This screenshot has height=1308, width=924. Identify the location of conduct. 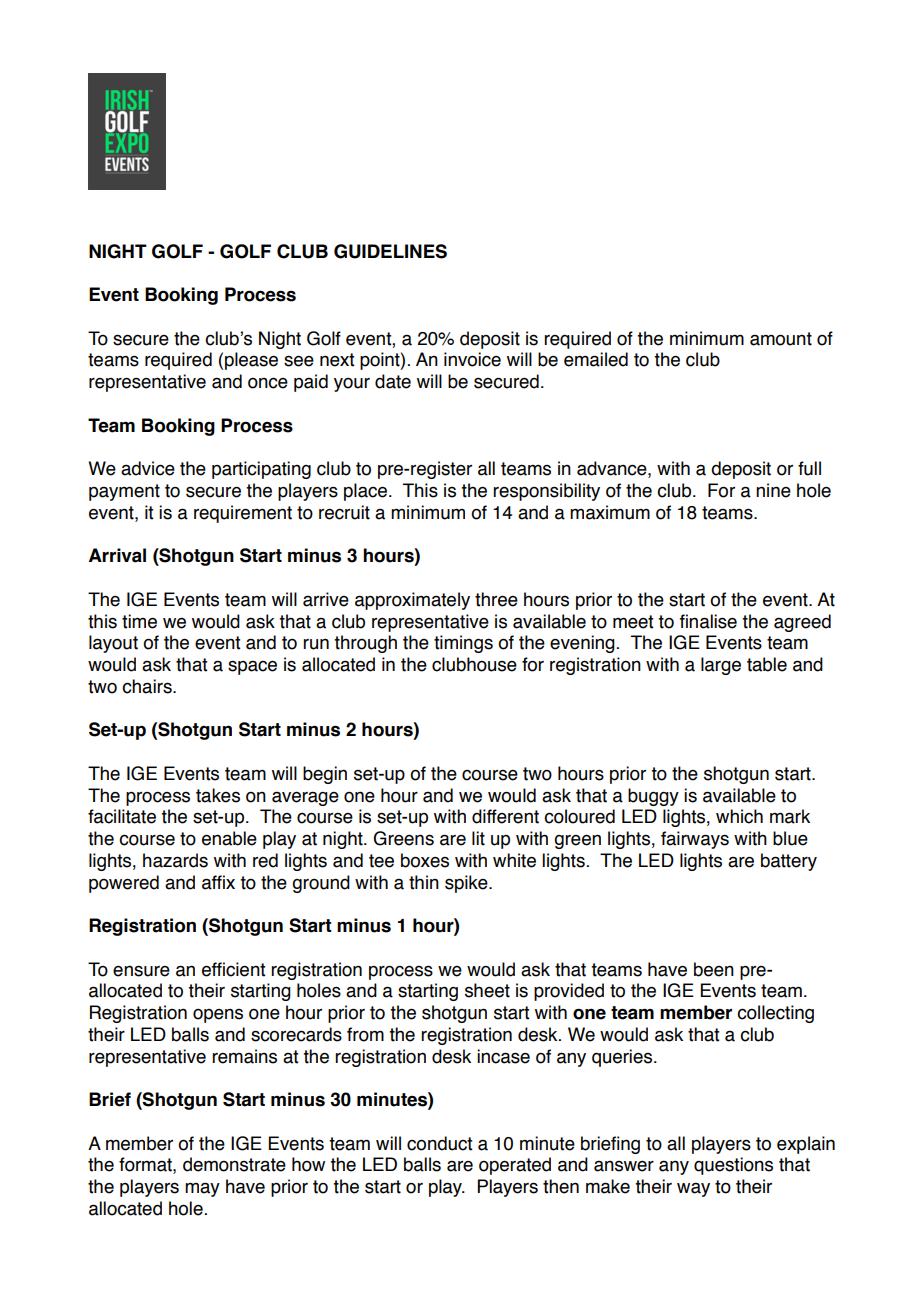
(439, 1143).
